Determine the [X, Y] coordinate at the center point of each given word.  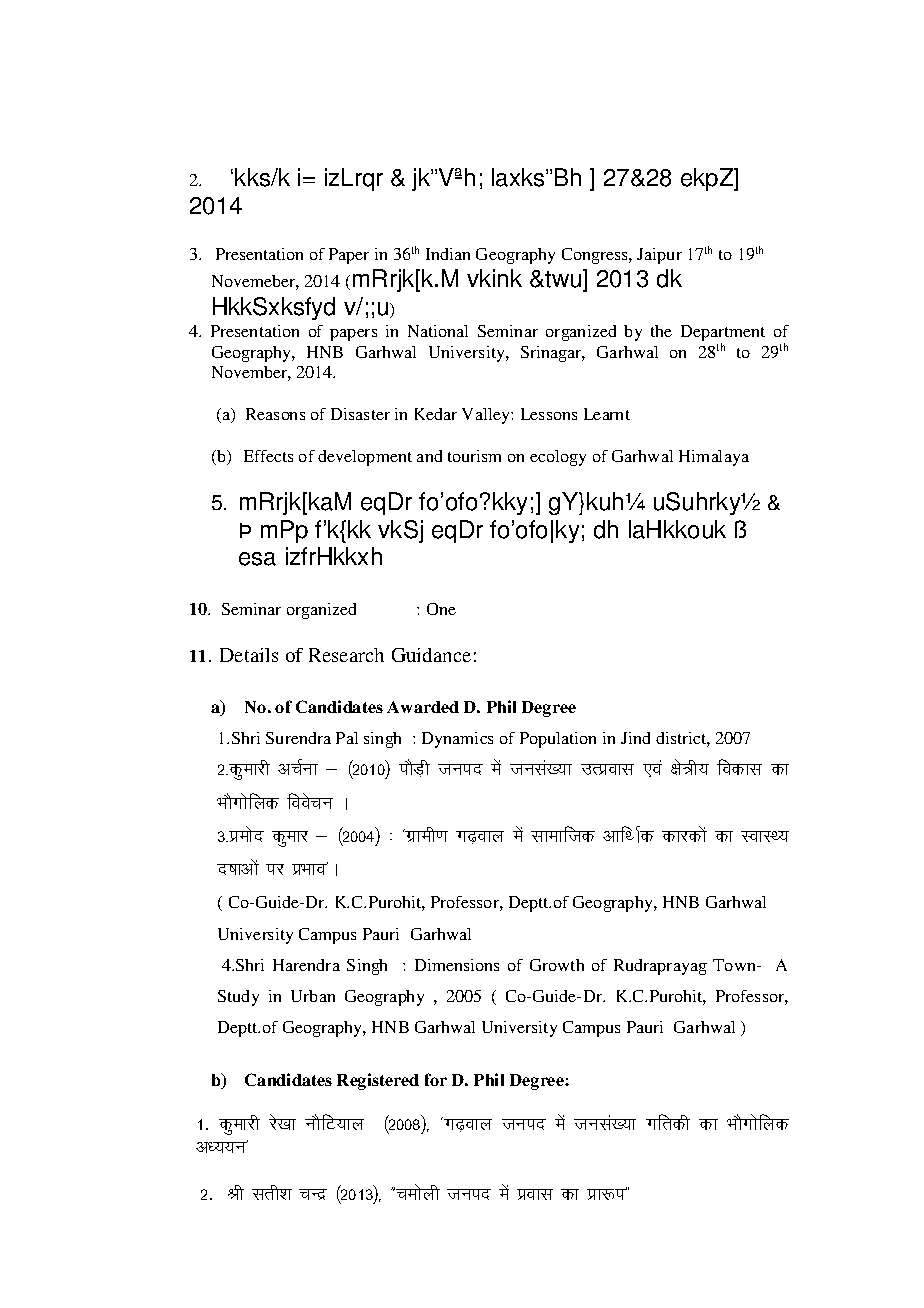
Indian [448, 254]
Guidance [431, 655]
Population [558, 740]
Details [249, 655]
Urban [313, 996]
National [438, 331]
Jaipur [659, 256]
